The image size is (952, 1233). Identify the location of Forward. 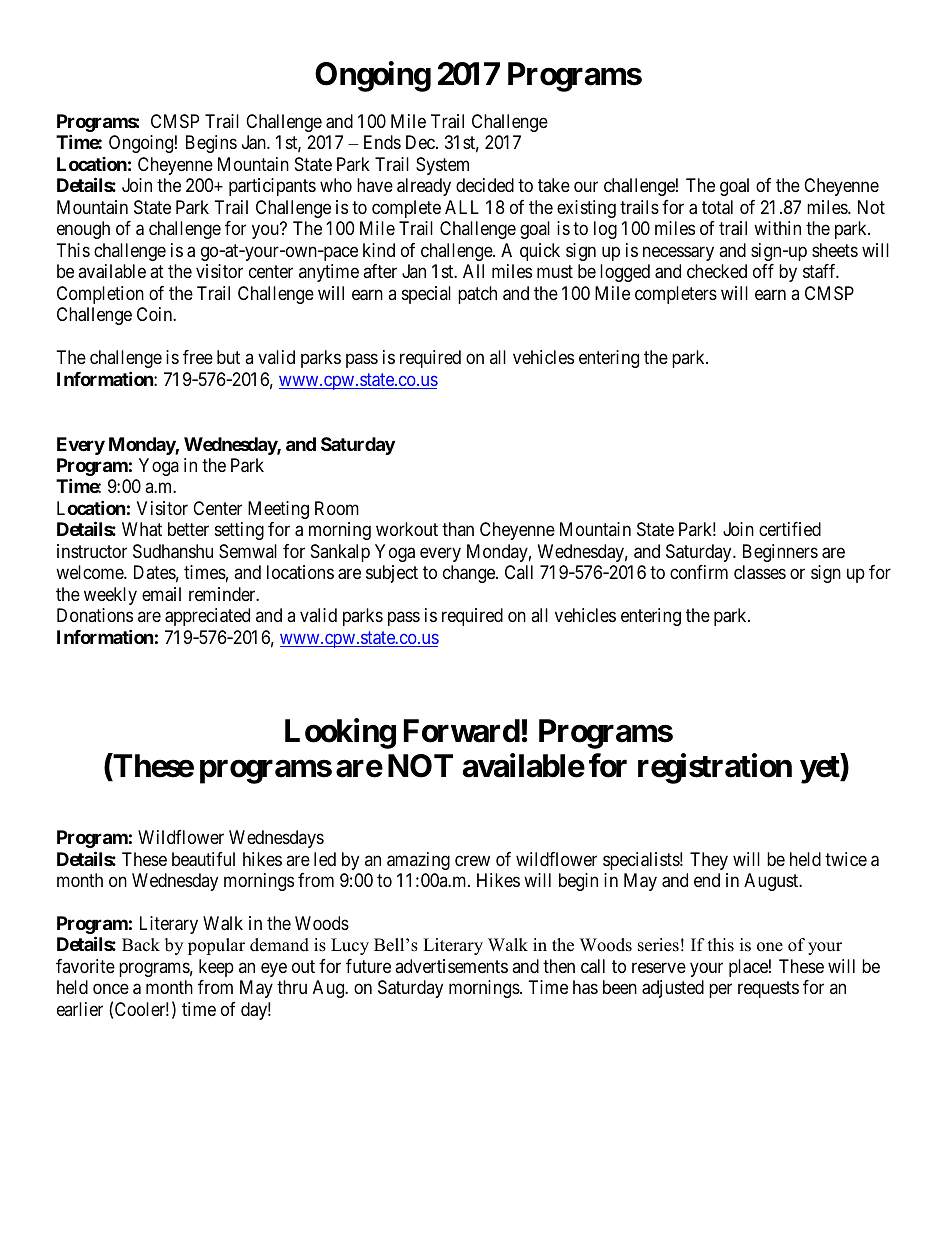
(462, 731).
